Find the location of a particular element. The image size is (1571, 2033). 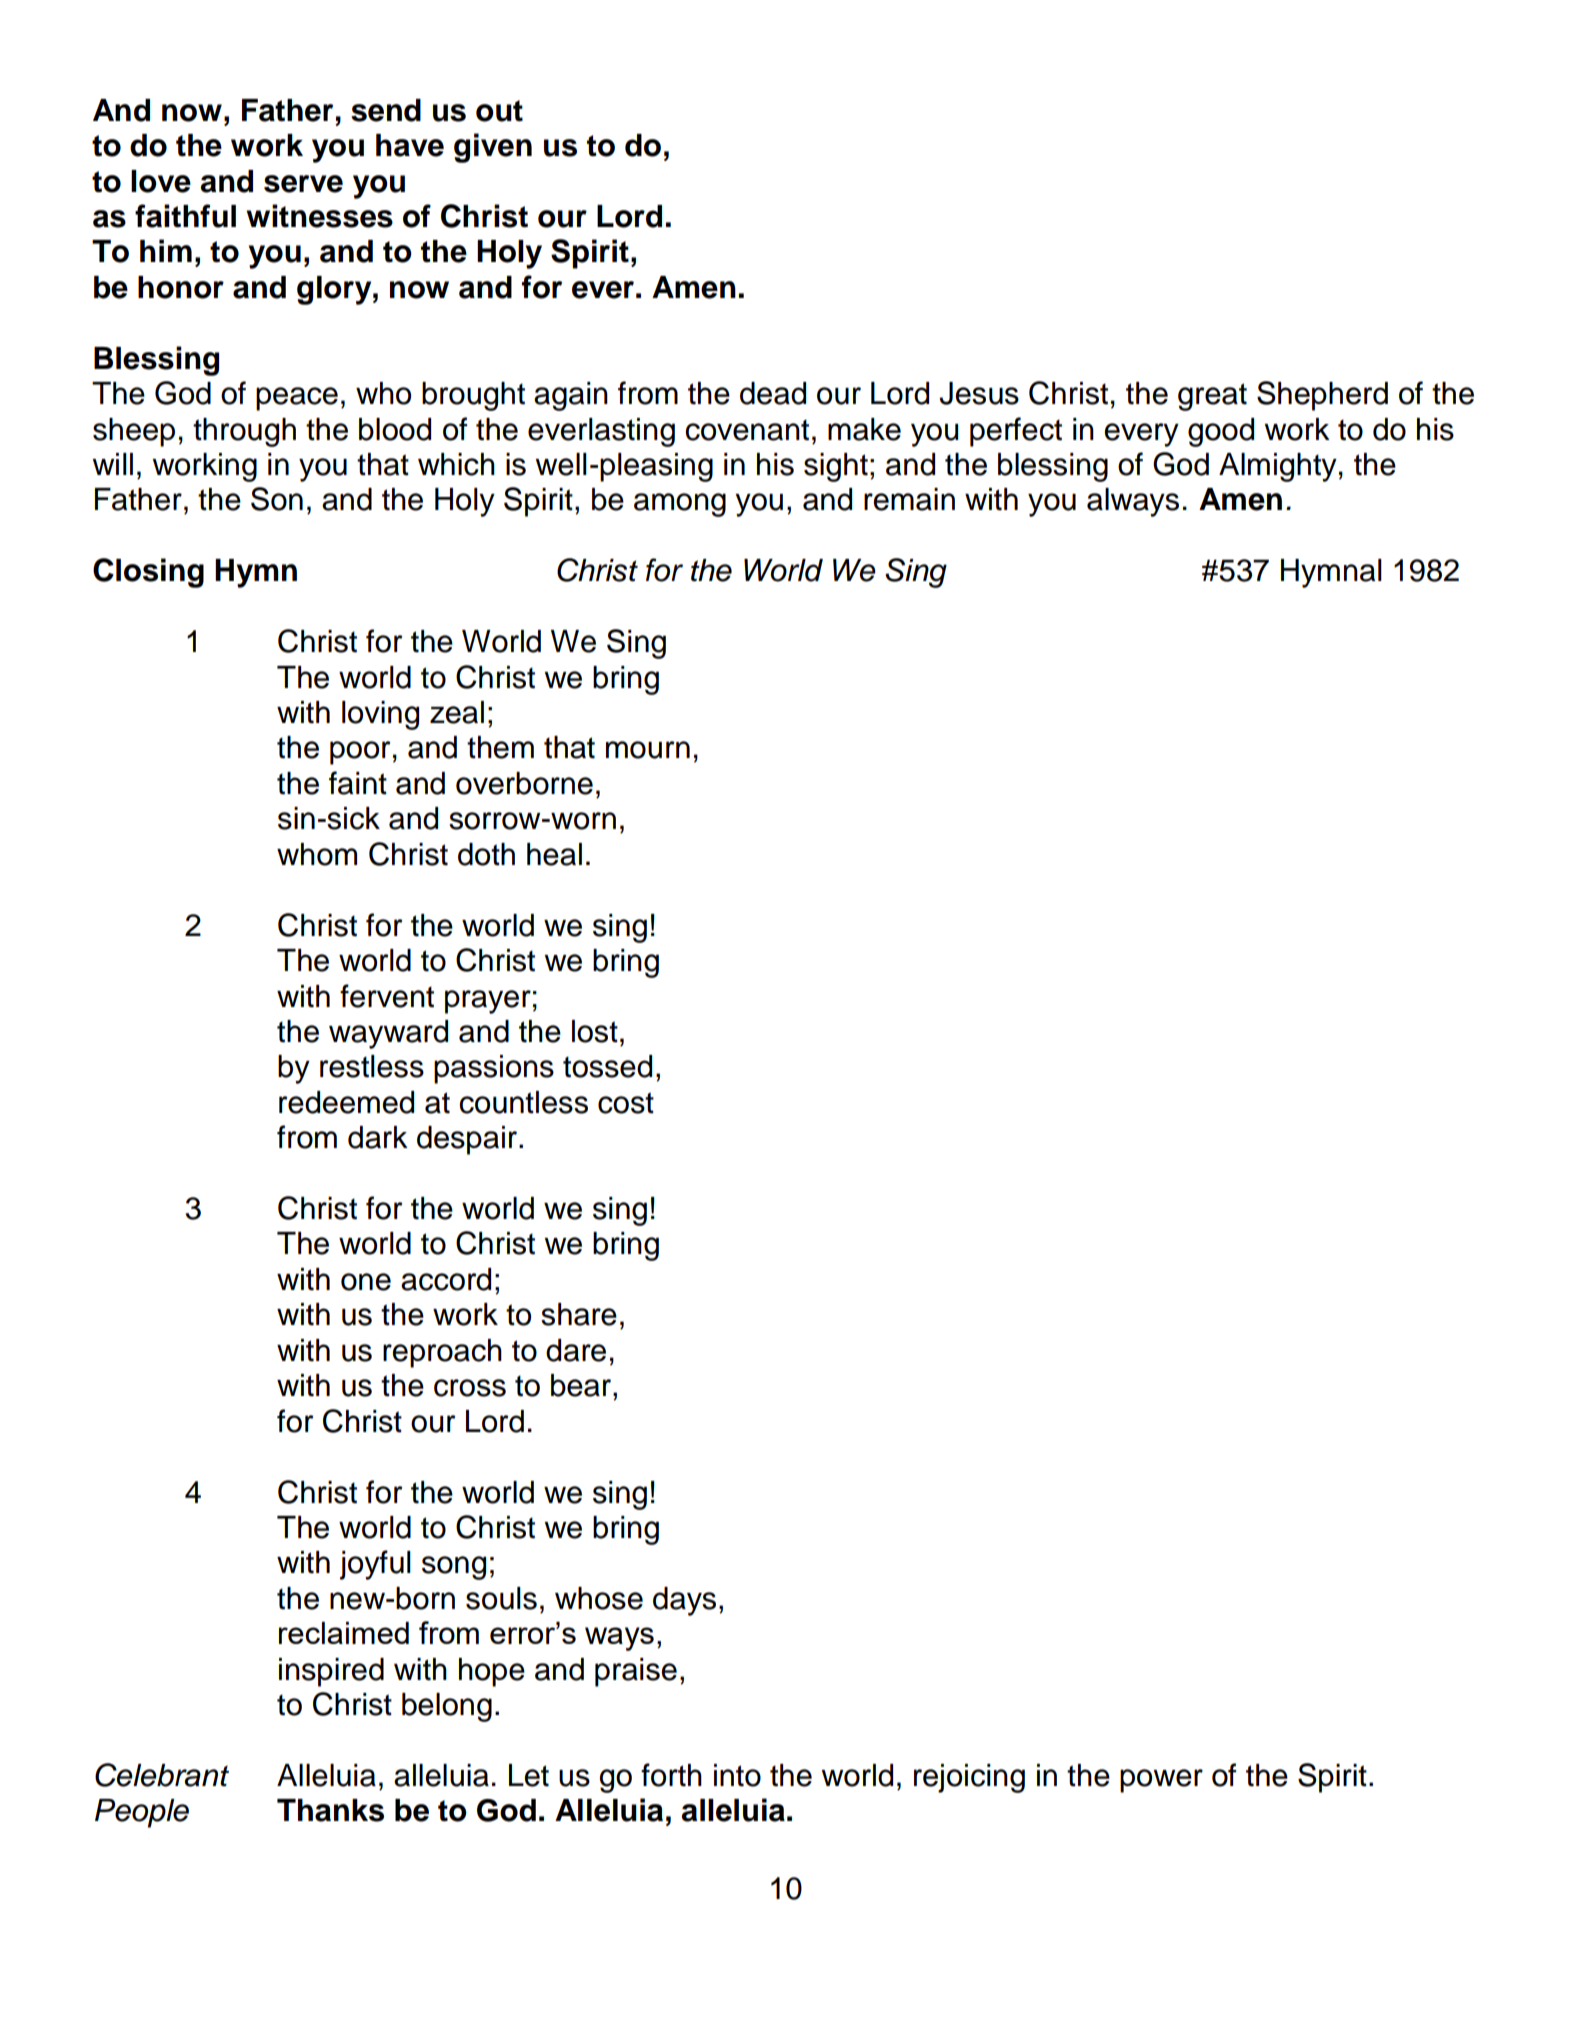

fervent is located at coordinates (387, 996).
